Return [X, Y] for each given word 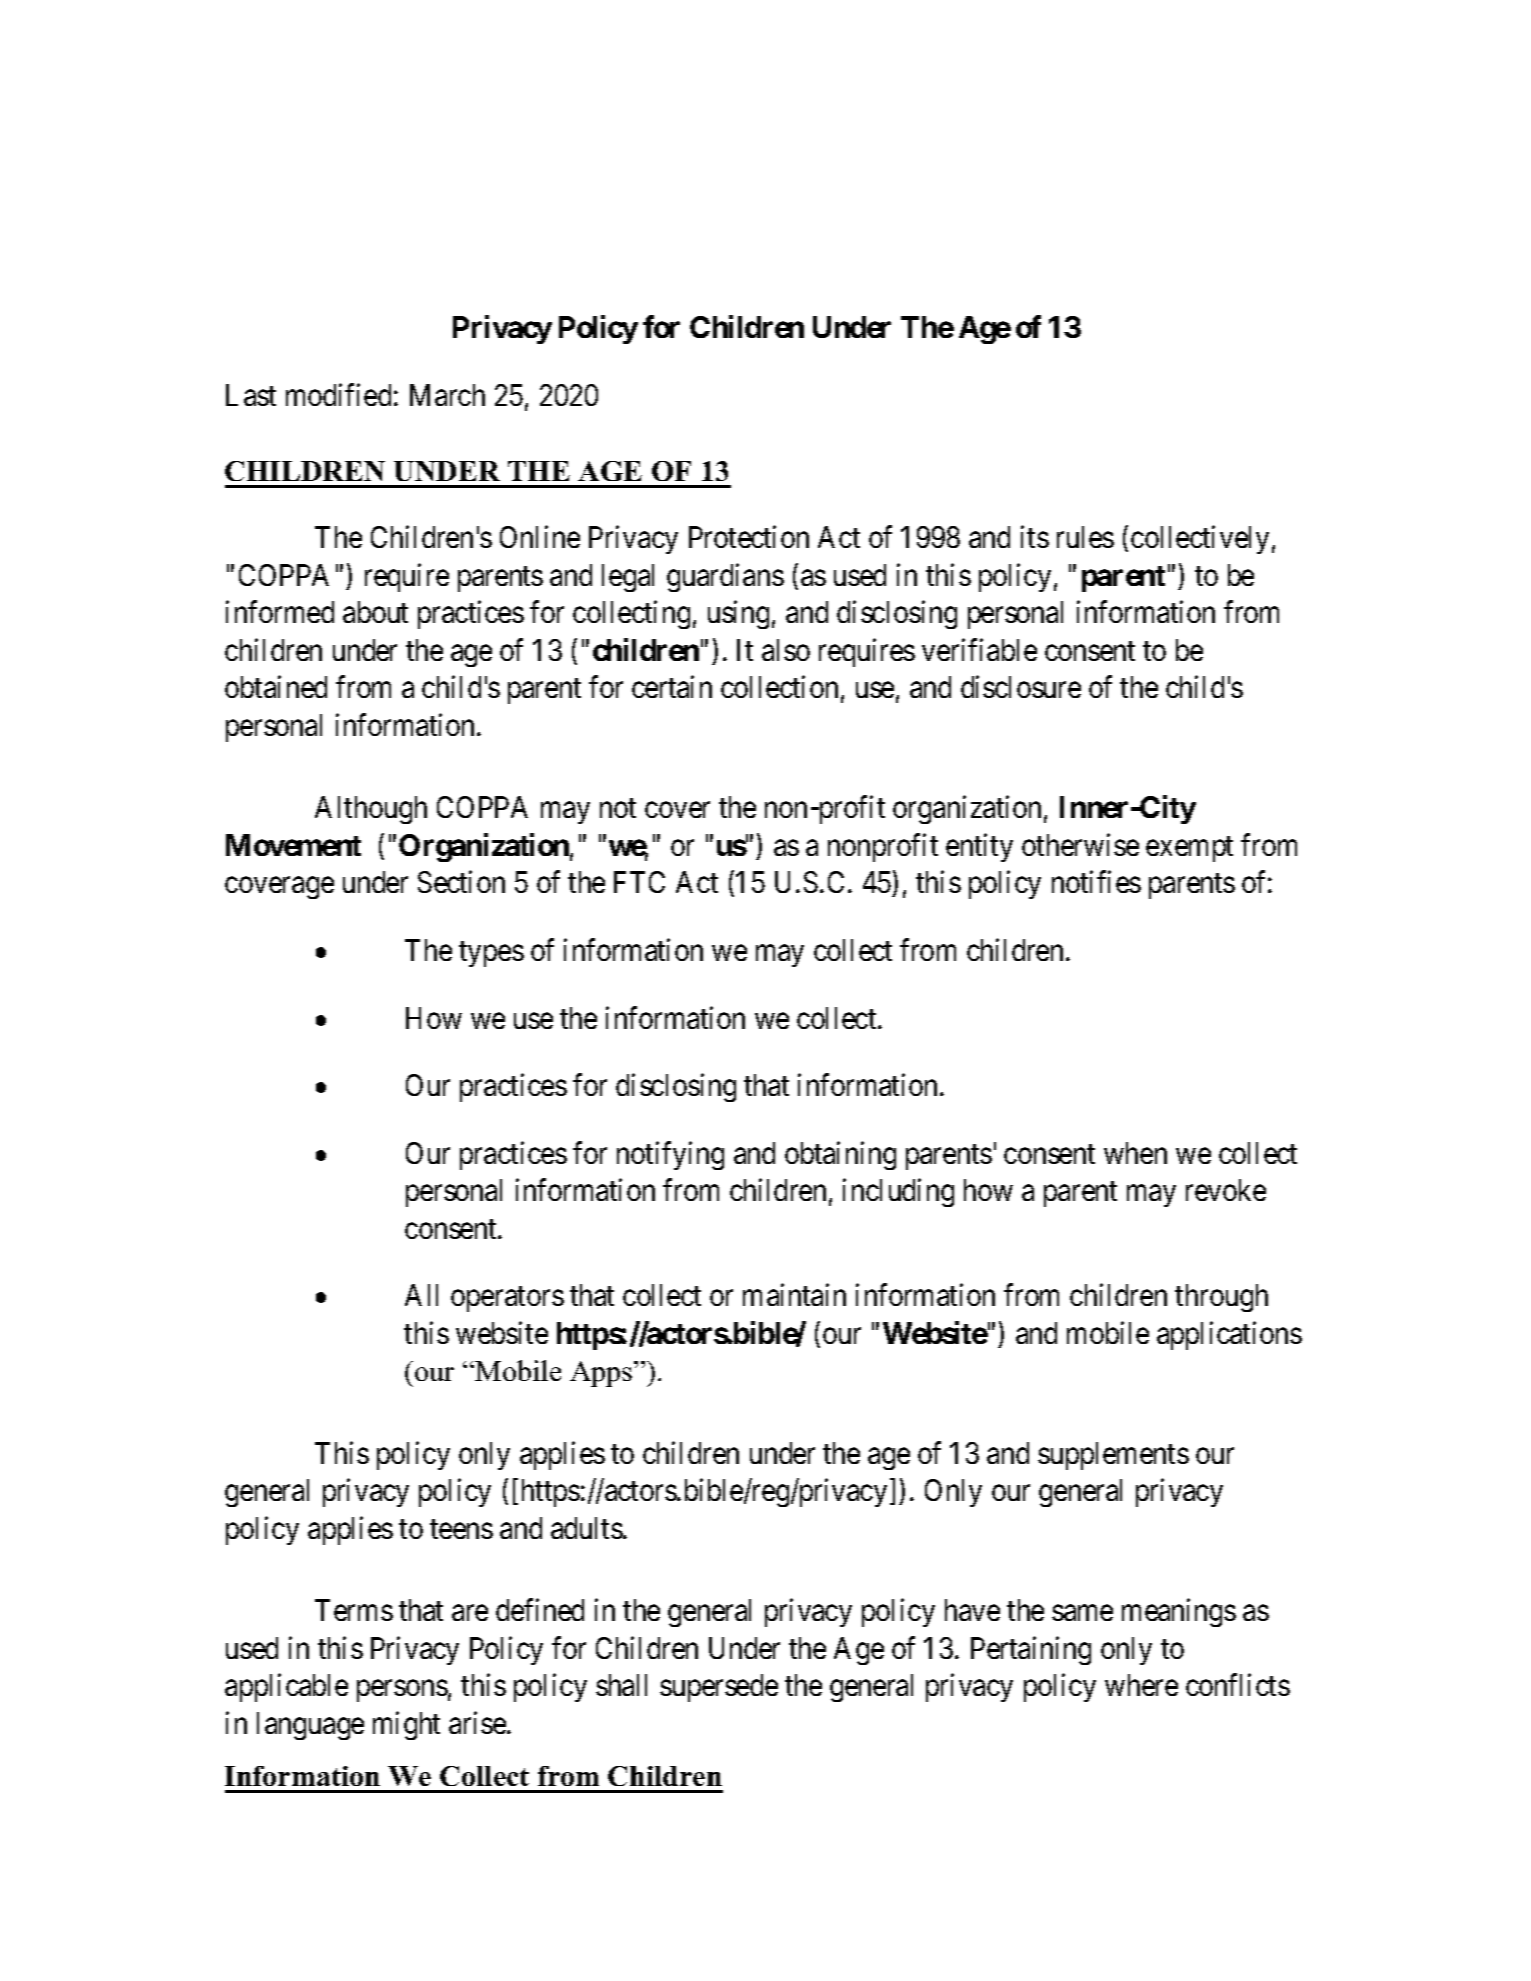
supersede [719, 1688]
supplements [1113, 1456]
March [447, 395]
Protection [749, 537]
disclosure [1021, 687]
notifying [670, 1155]
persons [402, 1691]
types [491, 954]
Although [371, 810]
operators [507, 1299]
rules [1085, 537]
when [1135, 1153]
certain [672, 687]
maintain [794, 1295]
